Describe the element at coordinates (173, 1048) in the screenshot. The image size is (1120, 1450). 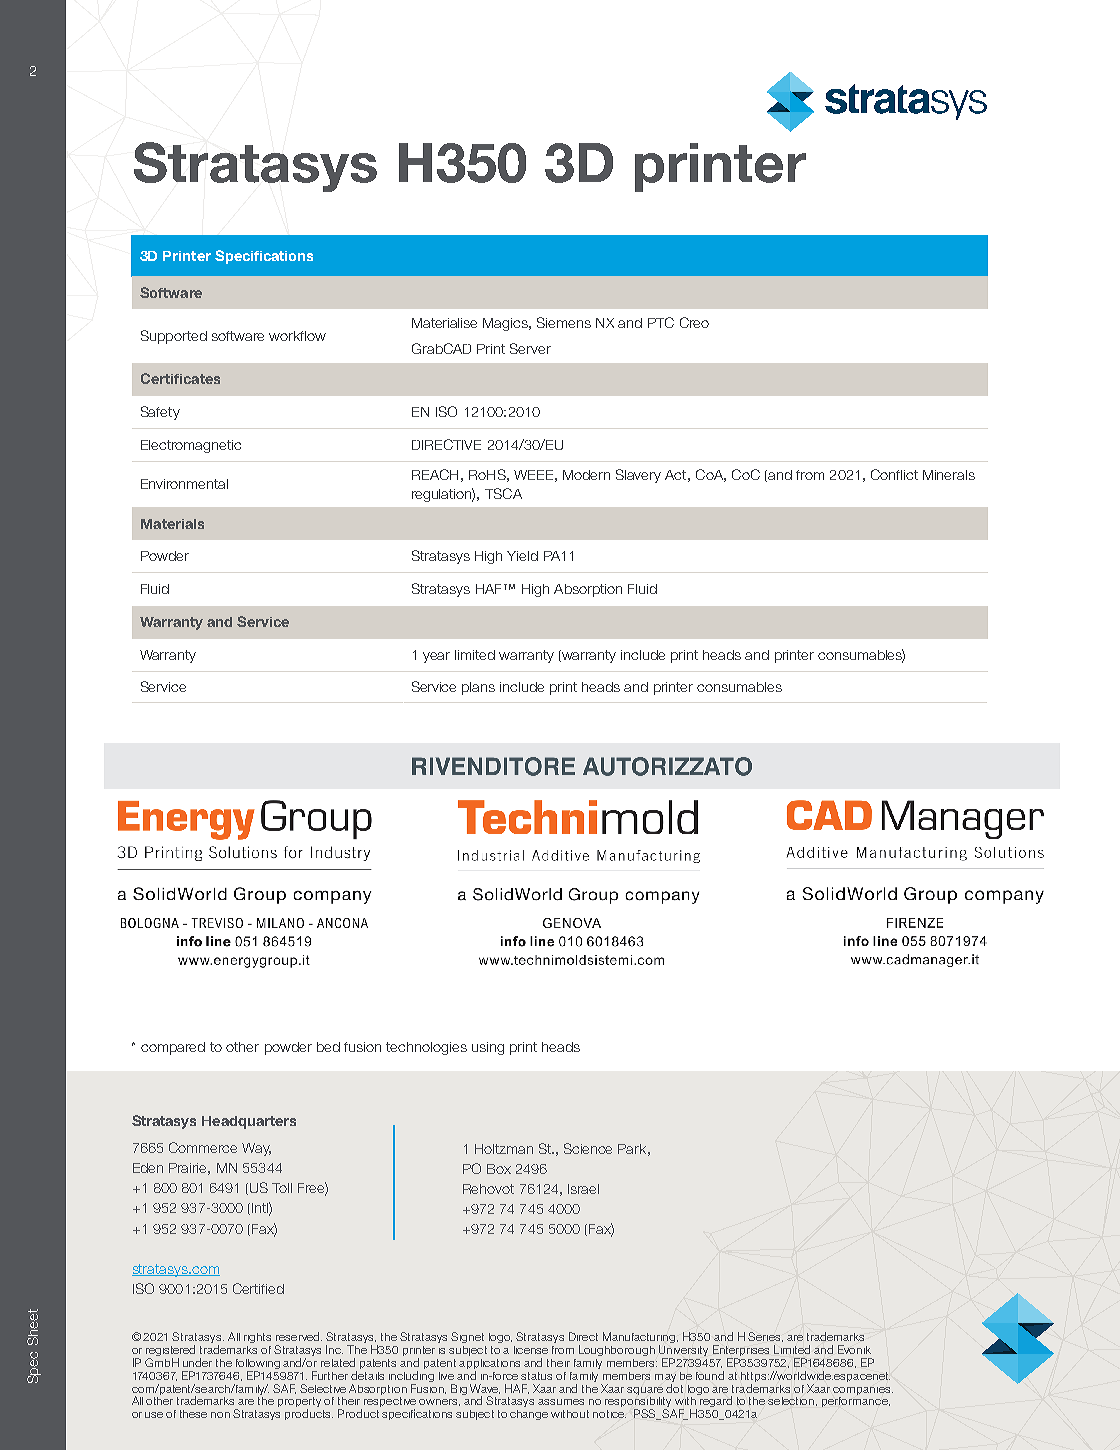
I see `compared` at that location.
